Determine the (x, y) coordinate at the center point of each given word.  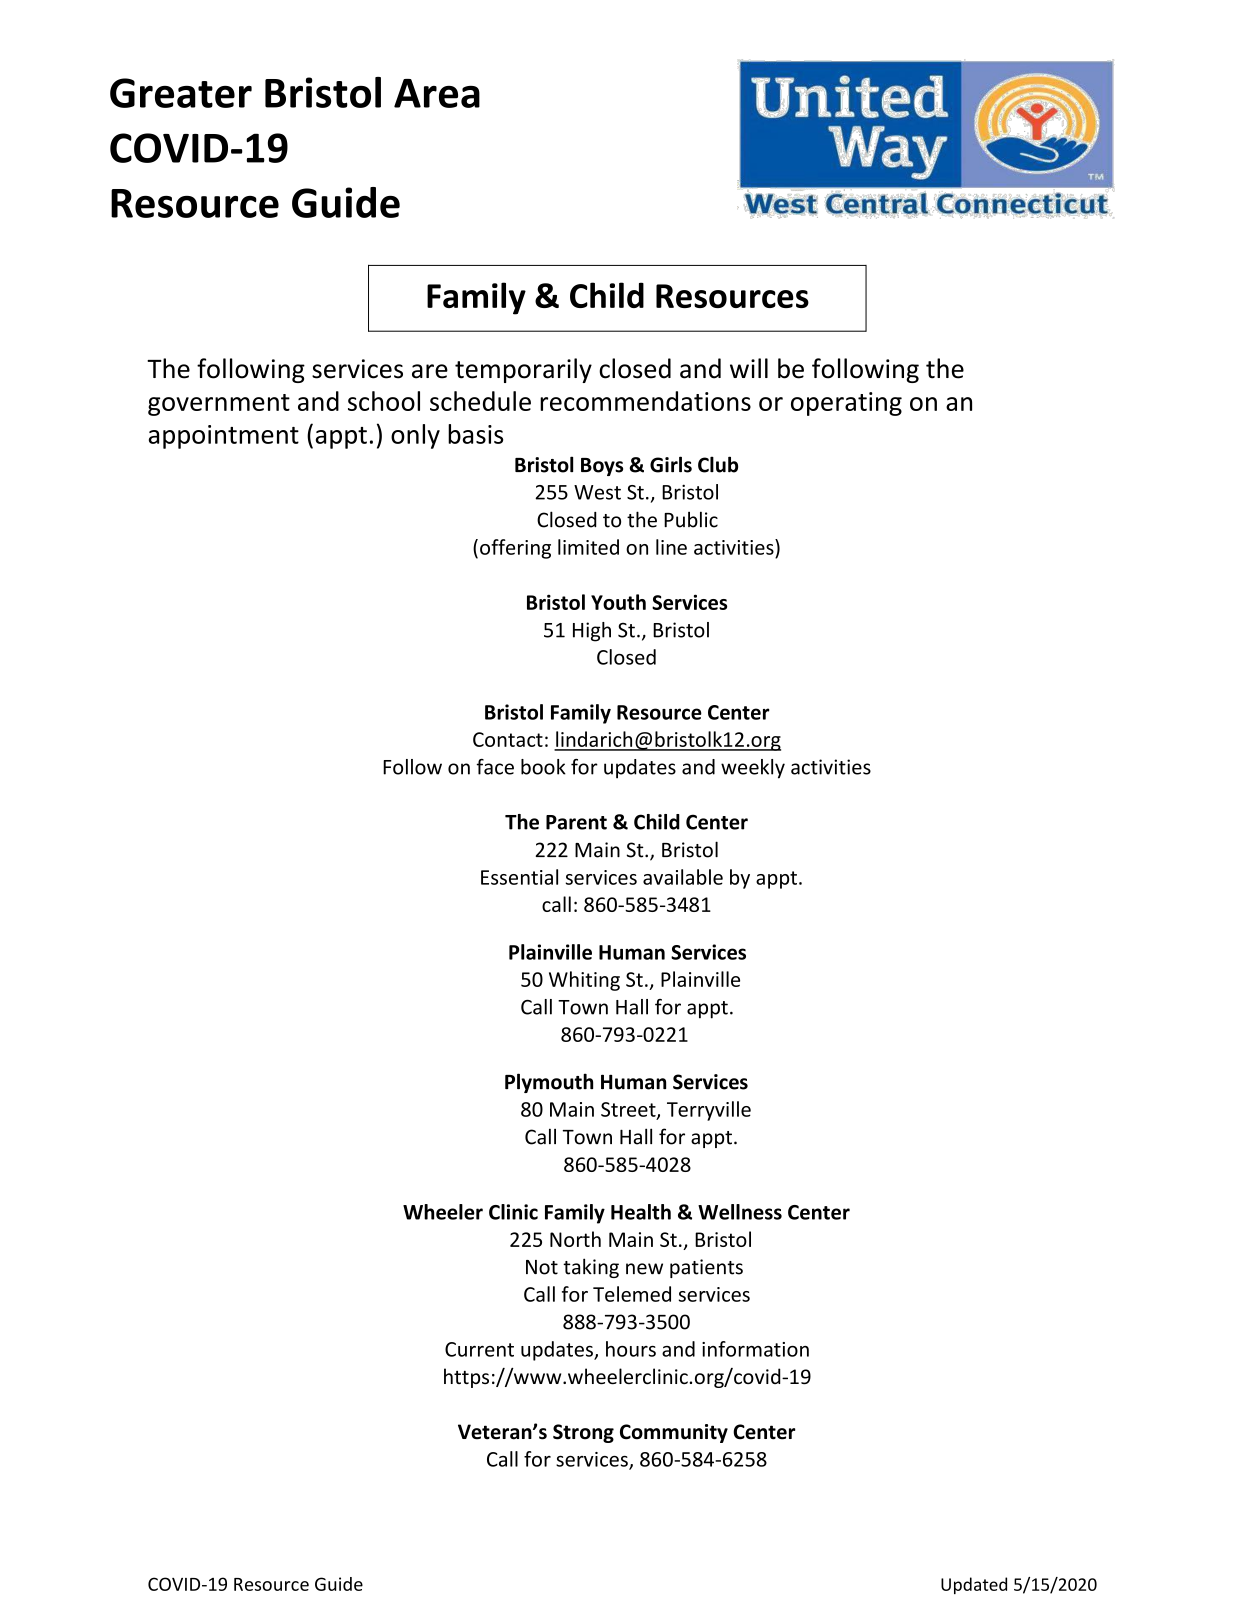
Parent (576, 822)
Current (479, 1349)
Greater (181, 93)
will (749, 368)
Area (437, 93)
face (495, 767)
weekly (753, 769)
